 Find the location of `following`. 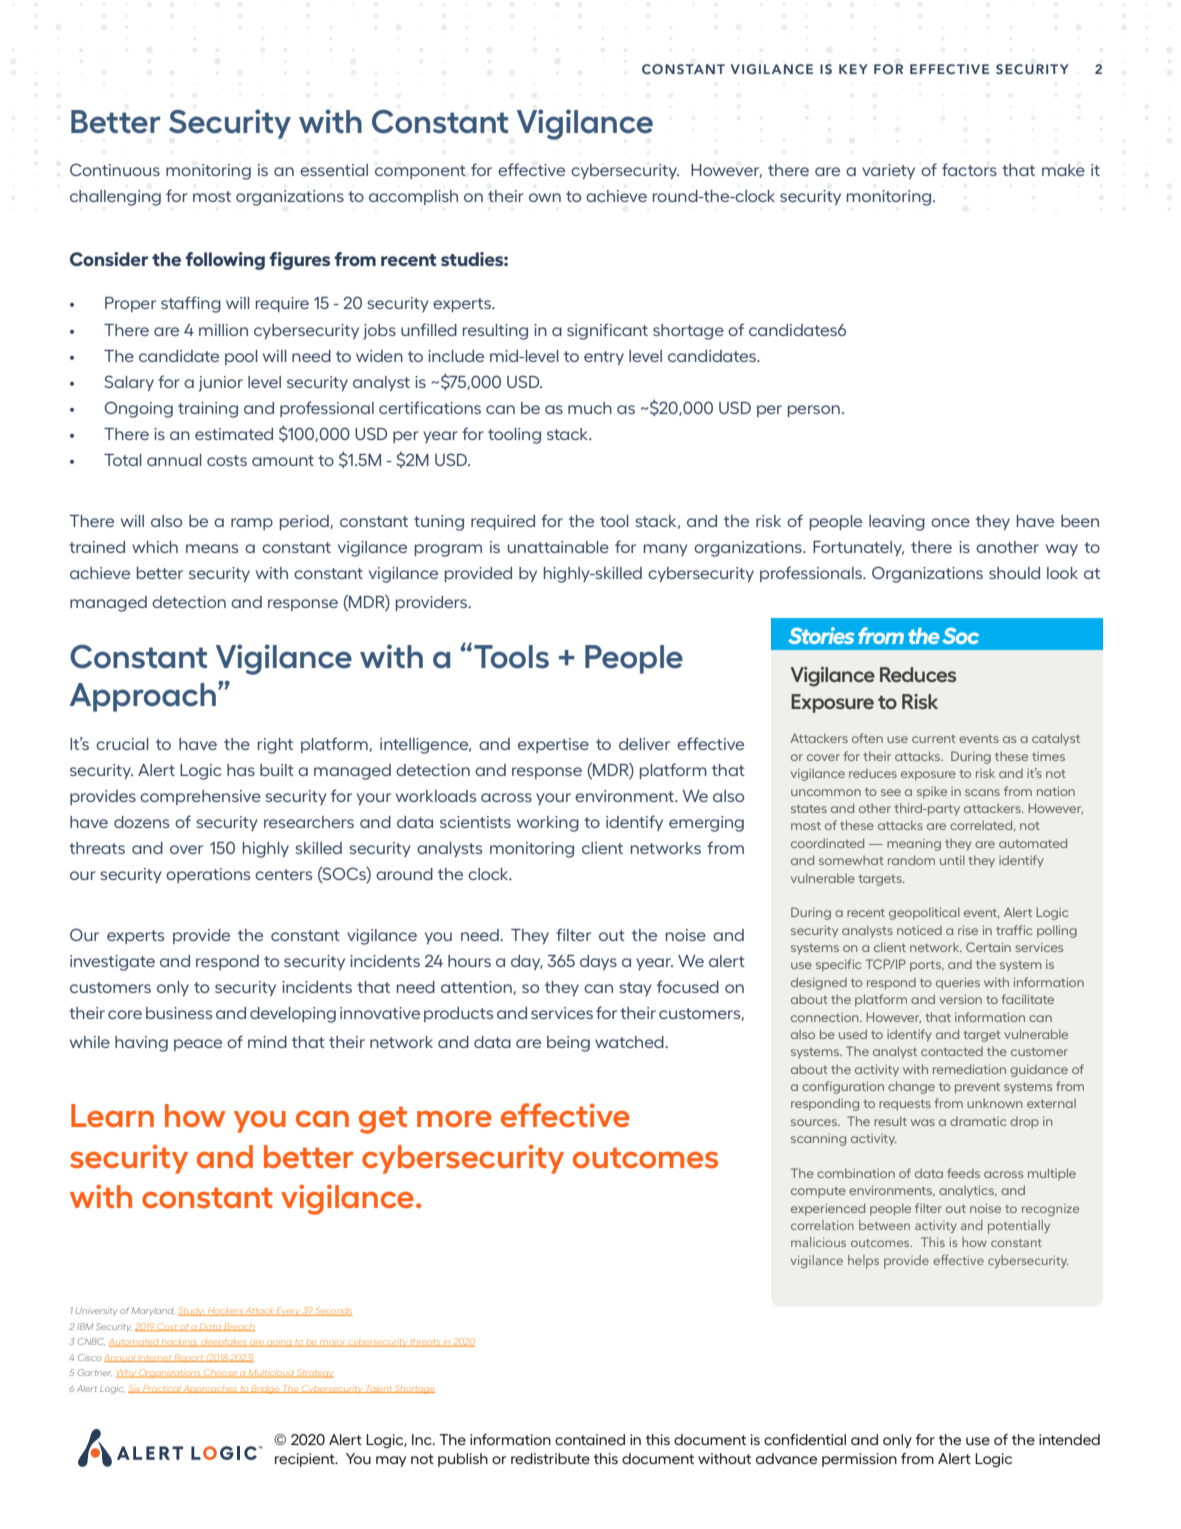

following is located at coordinates (225, 261).
